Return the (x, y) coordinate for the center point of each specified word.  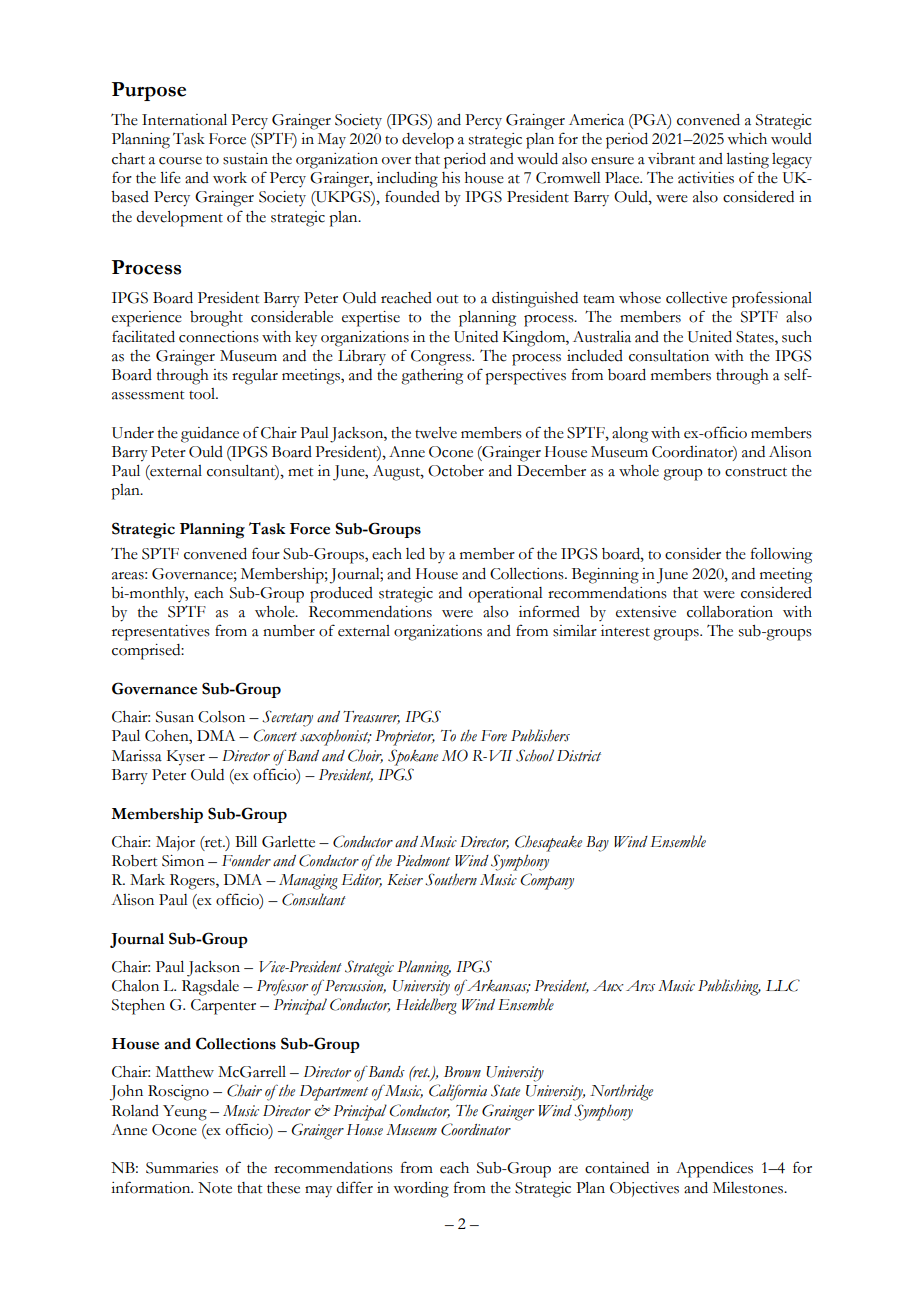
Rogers (193, 882)
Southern (451, 879)
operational (506, 595)
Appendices (714, 1170)
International (184, 120)
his (451, 178)
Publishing (729, 987)
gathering (432, 377)
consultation (669, 356)
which (747, 139)
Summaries (182, 1168)
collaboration (730, 612)
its (220, 375)
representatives (161, 633)
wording (421, 1190)
